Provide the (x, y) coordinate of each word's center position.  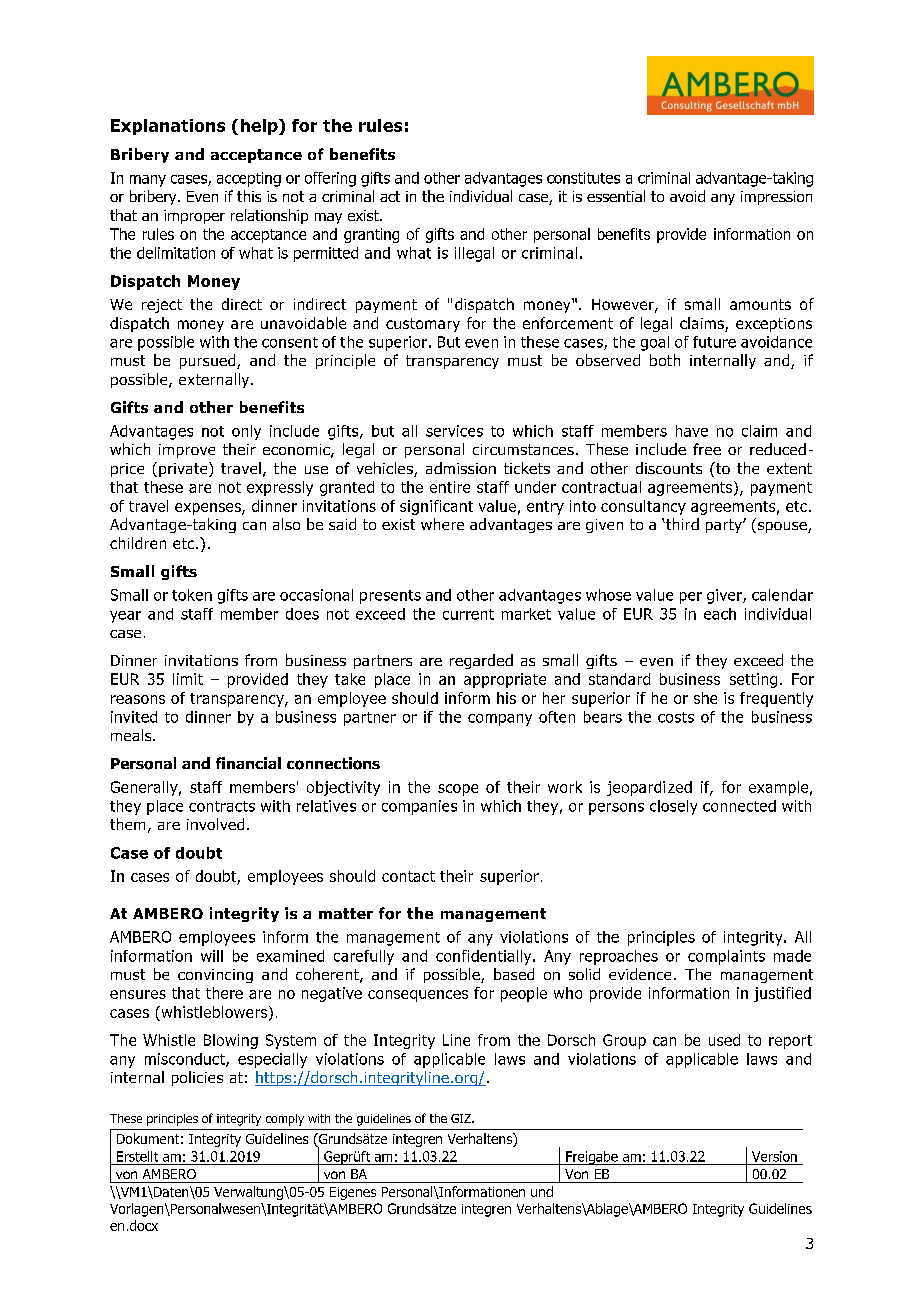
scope (458, 790)
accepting (249, 179)
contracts (222, 806)
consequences (418, 996)
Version (774, 1156)
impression (776, 198)
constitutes (583, 178)
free (707, 449)
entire (450, 487)
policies (197, 1078)
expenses (209, 509)
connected (739, 806)
